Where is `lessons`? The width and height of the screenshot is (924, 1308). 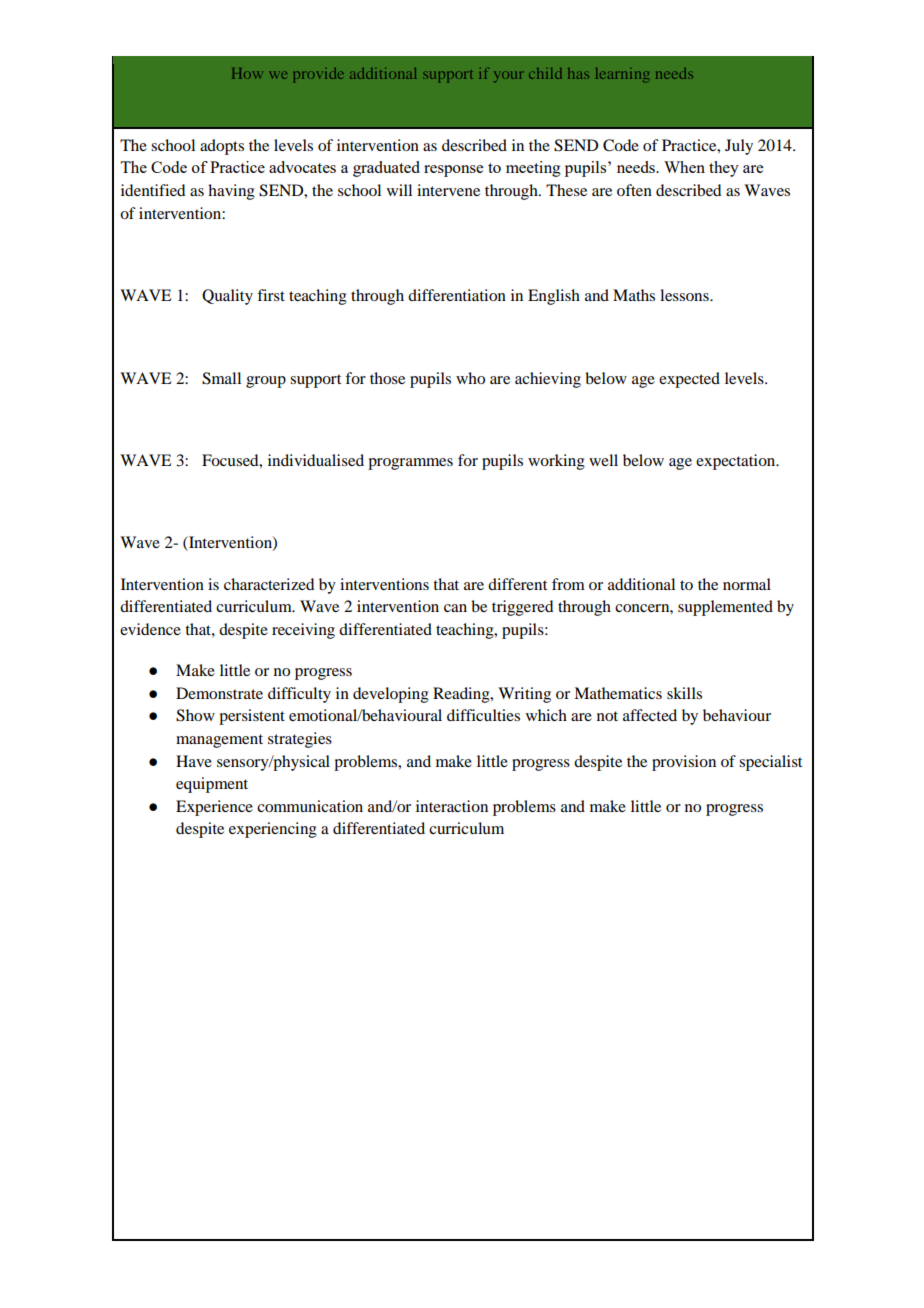
lessons is located at coordinates (685, 295).
